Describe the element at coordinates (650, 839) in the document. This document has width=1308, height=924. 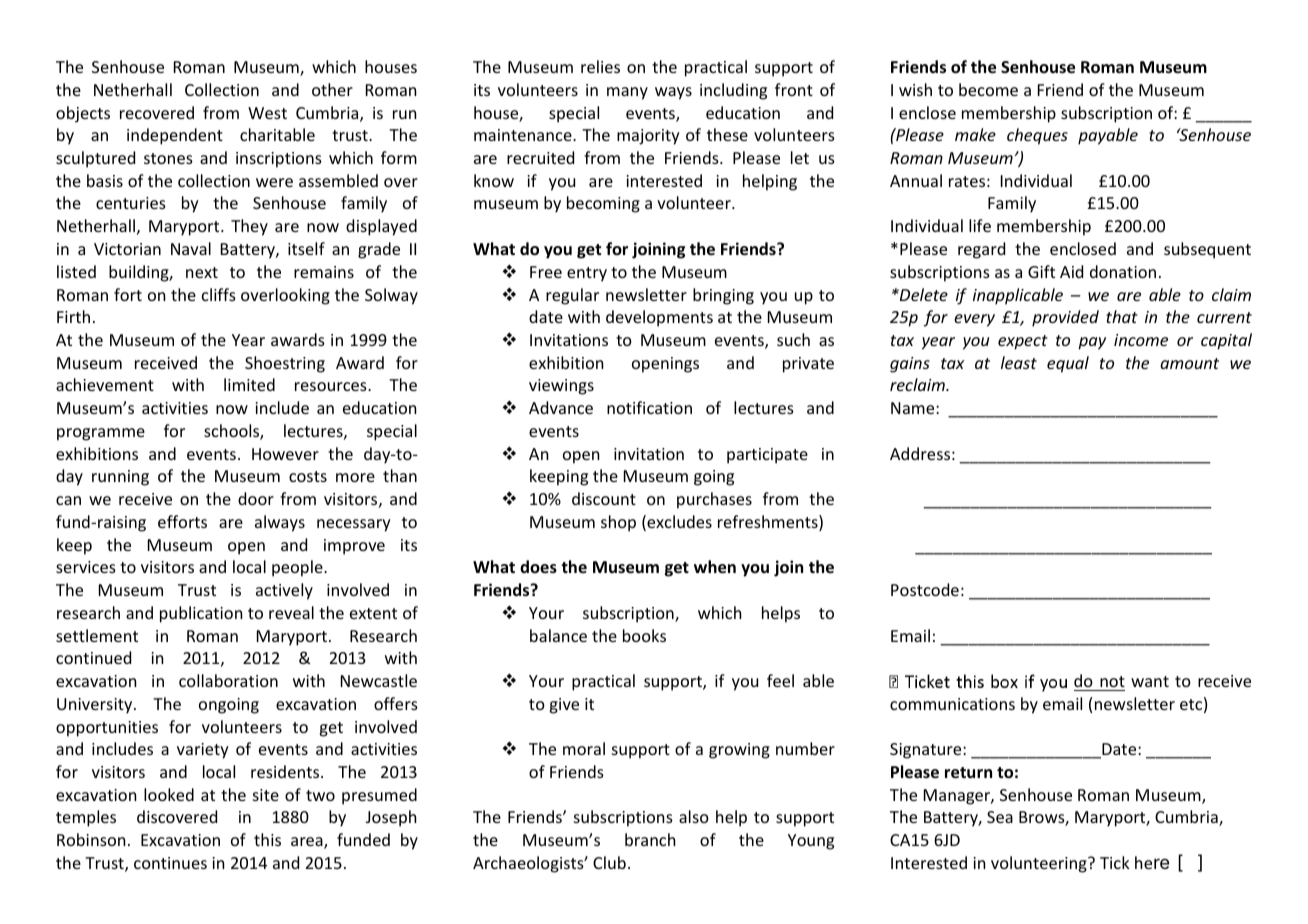
I see `branch` at that location.
